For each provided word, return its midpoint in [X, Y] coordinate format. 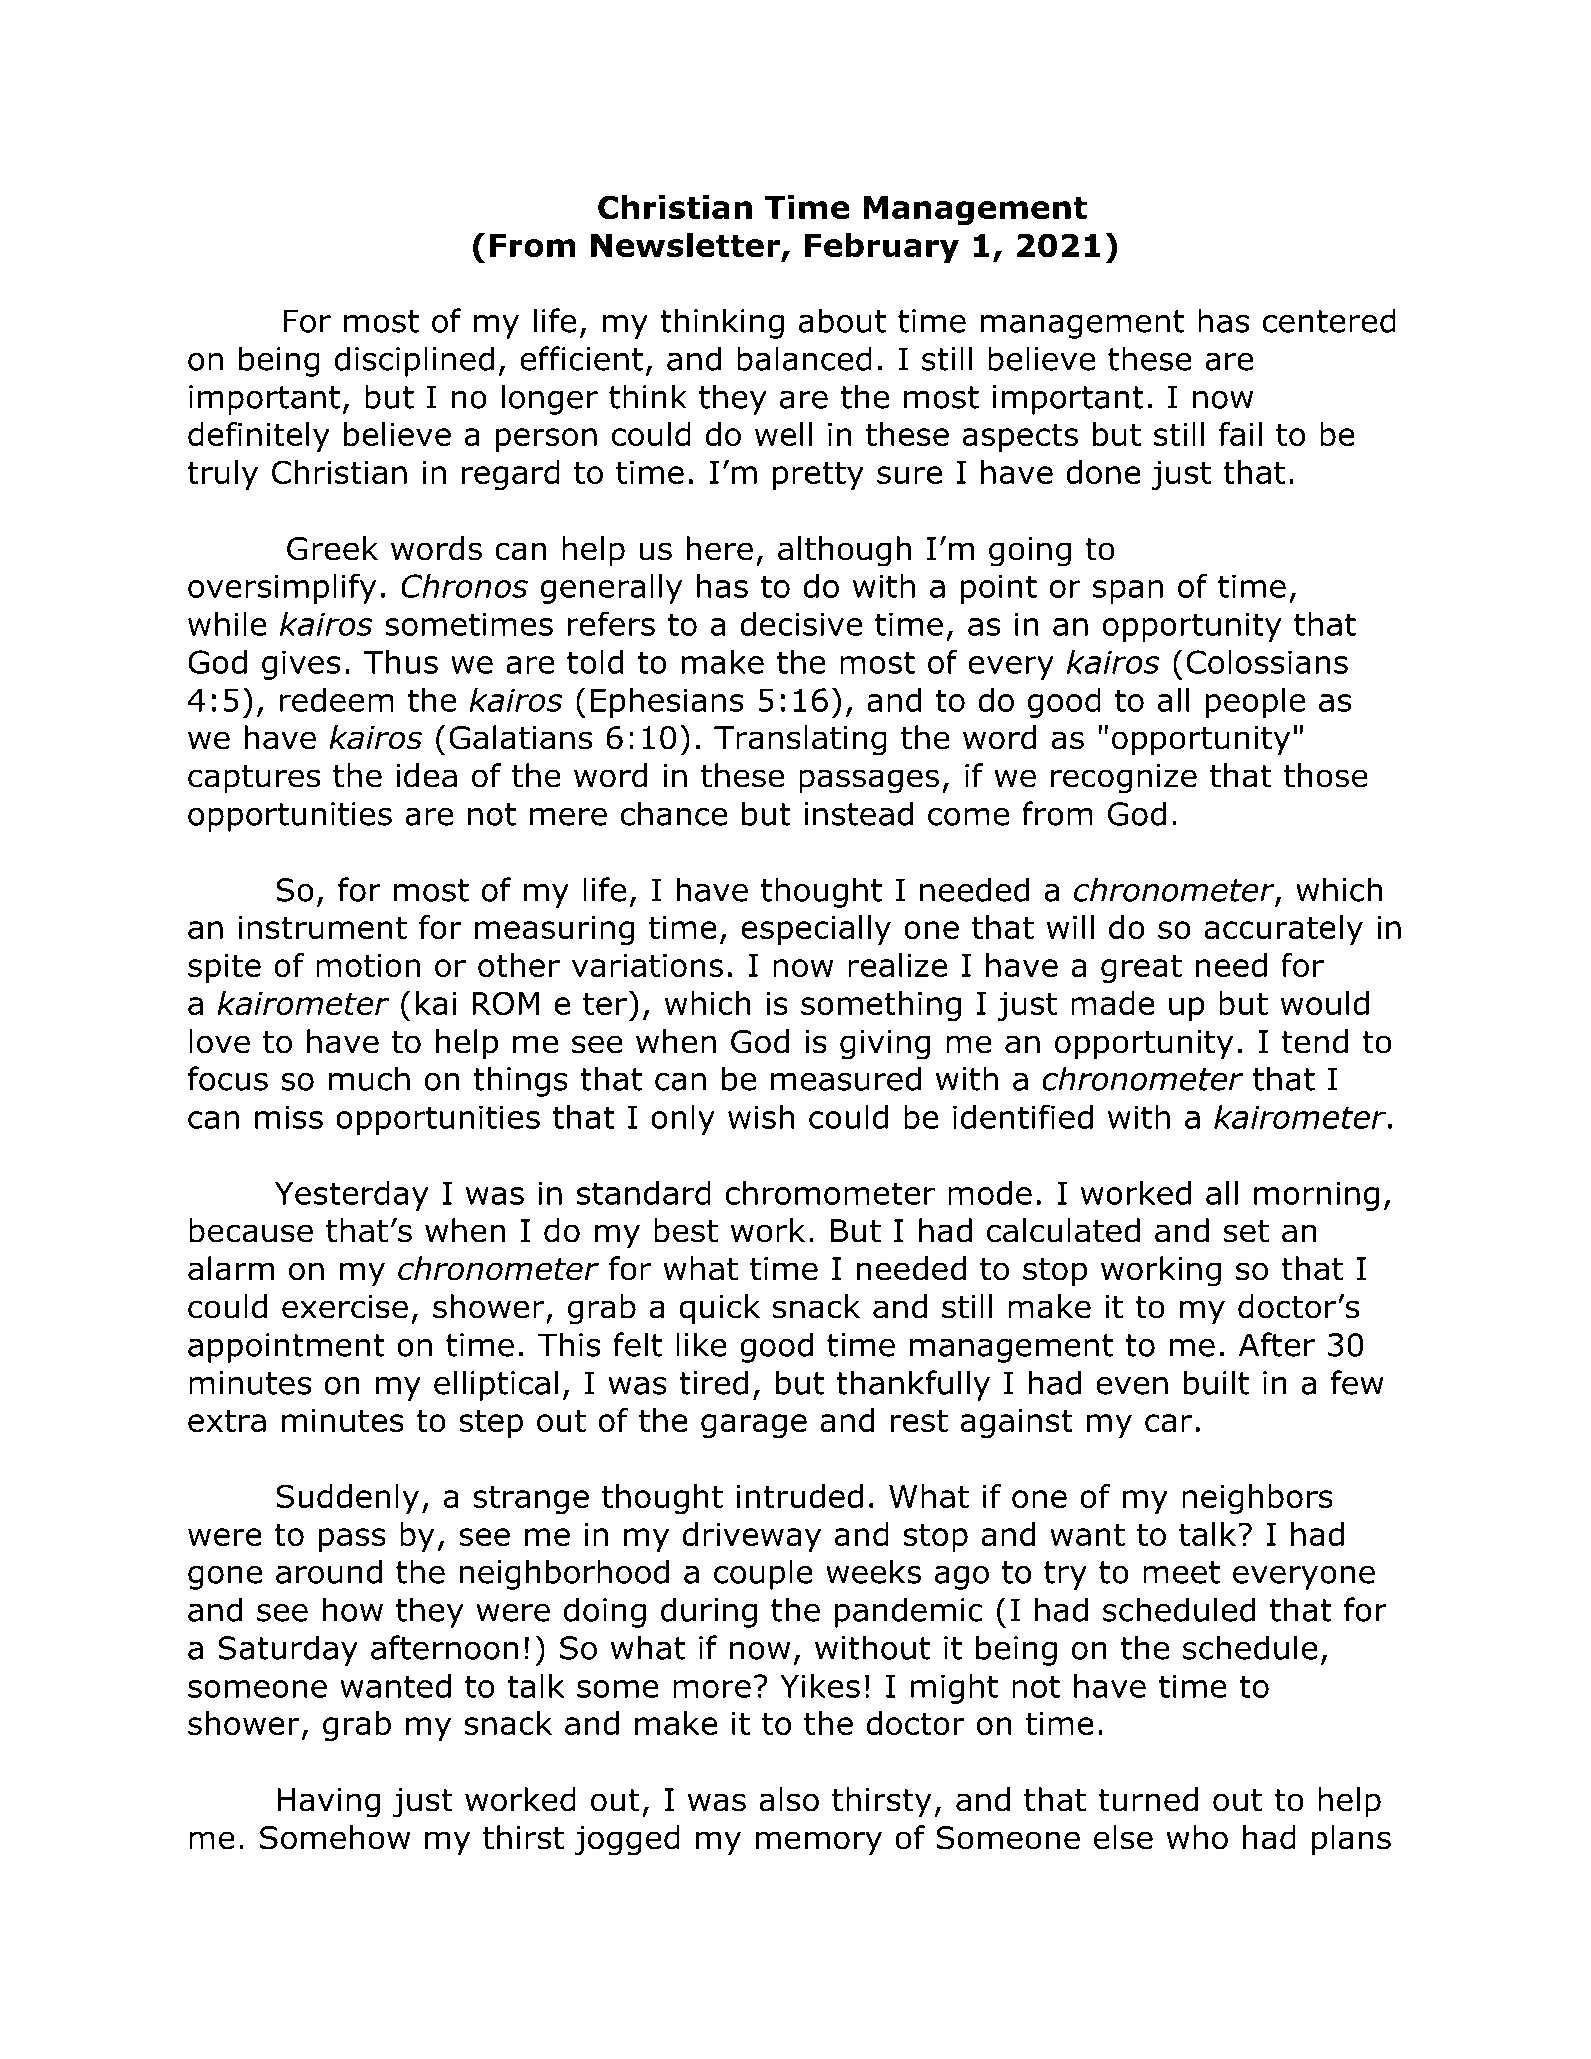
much [369, 1078]
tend [1314, 1041]
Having [328, 1803]
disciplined [414, 361]
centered [1329, 320]
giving [885, 1045]
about [842, 320]
